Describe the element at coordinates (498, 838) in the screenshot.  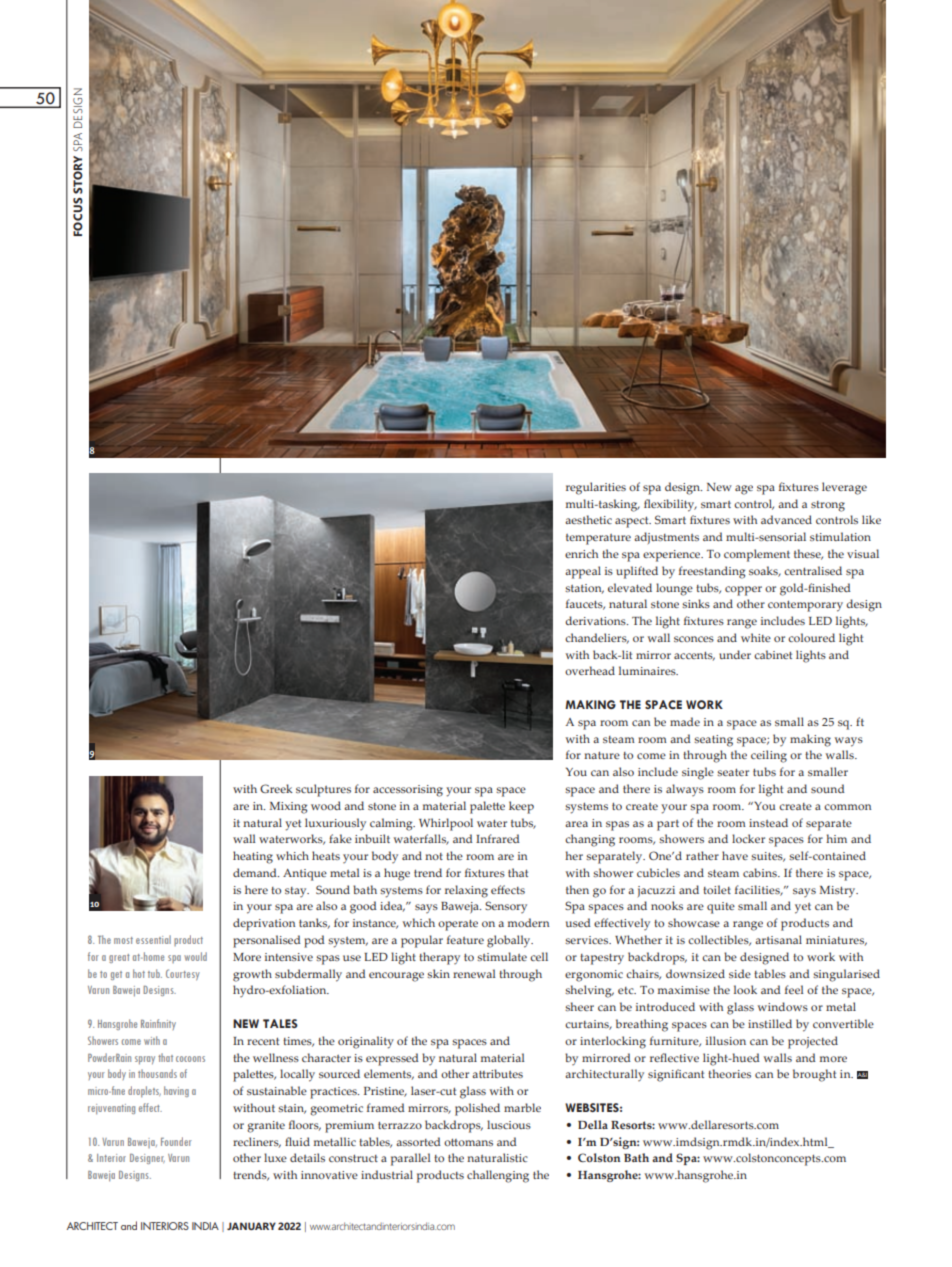
I see `Infrared` at that location.
